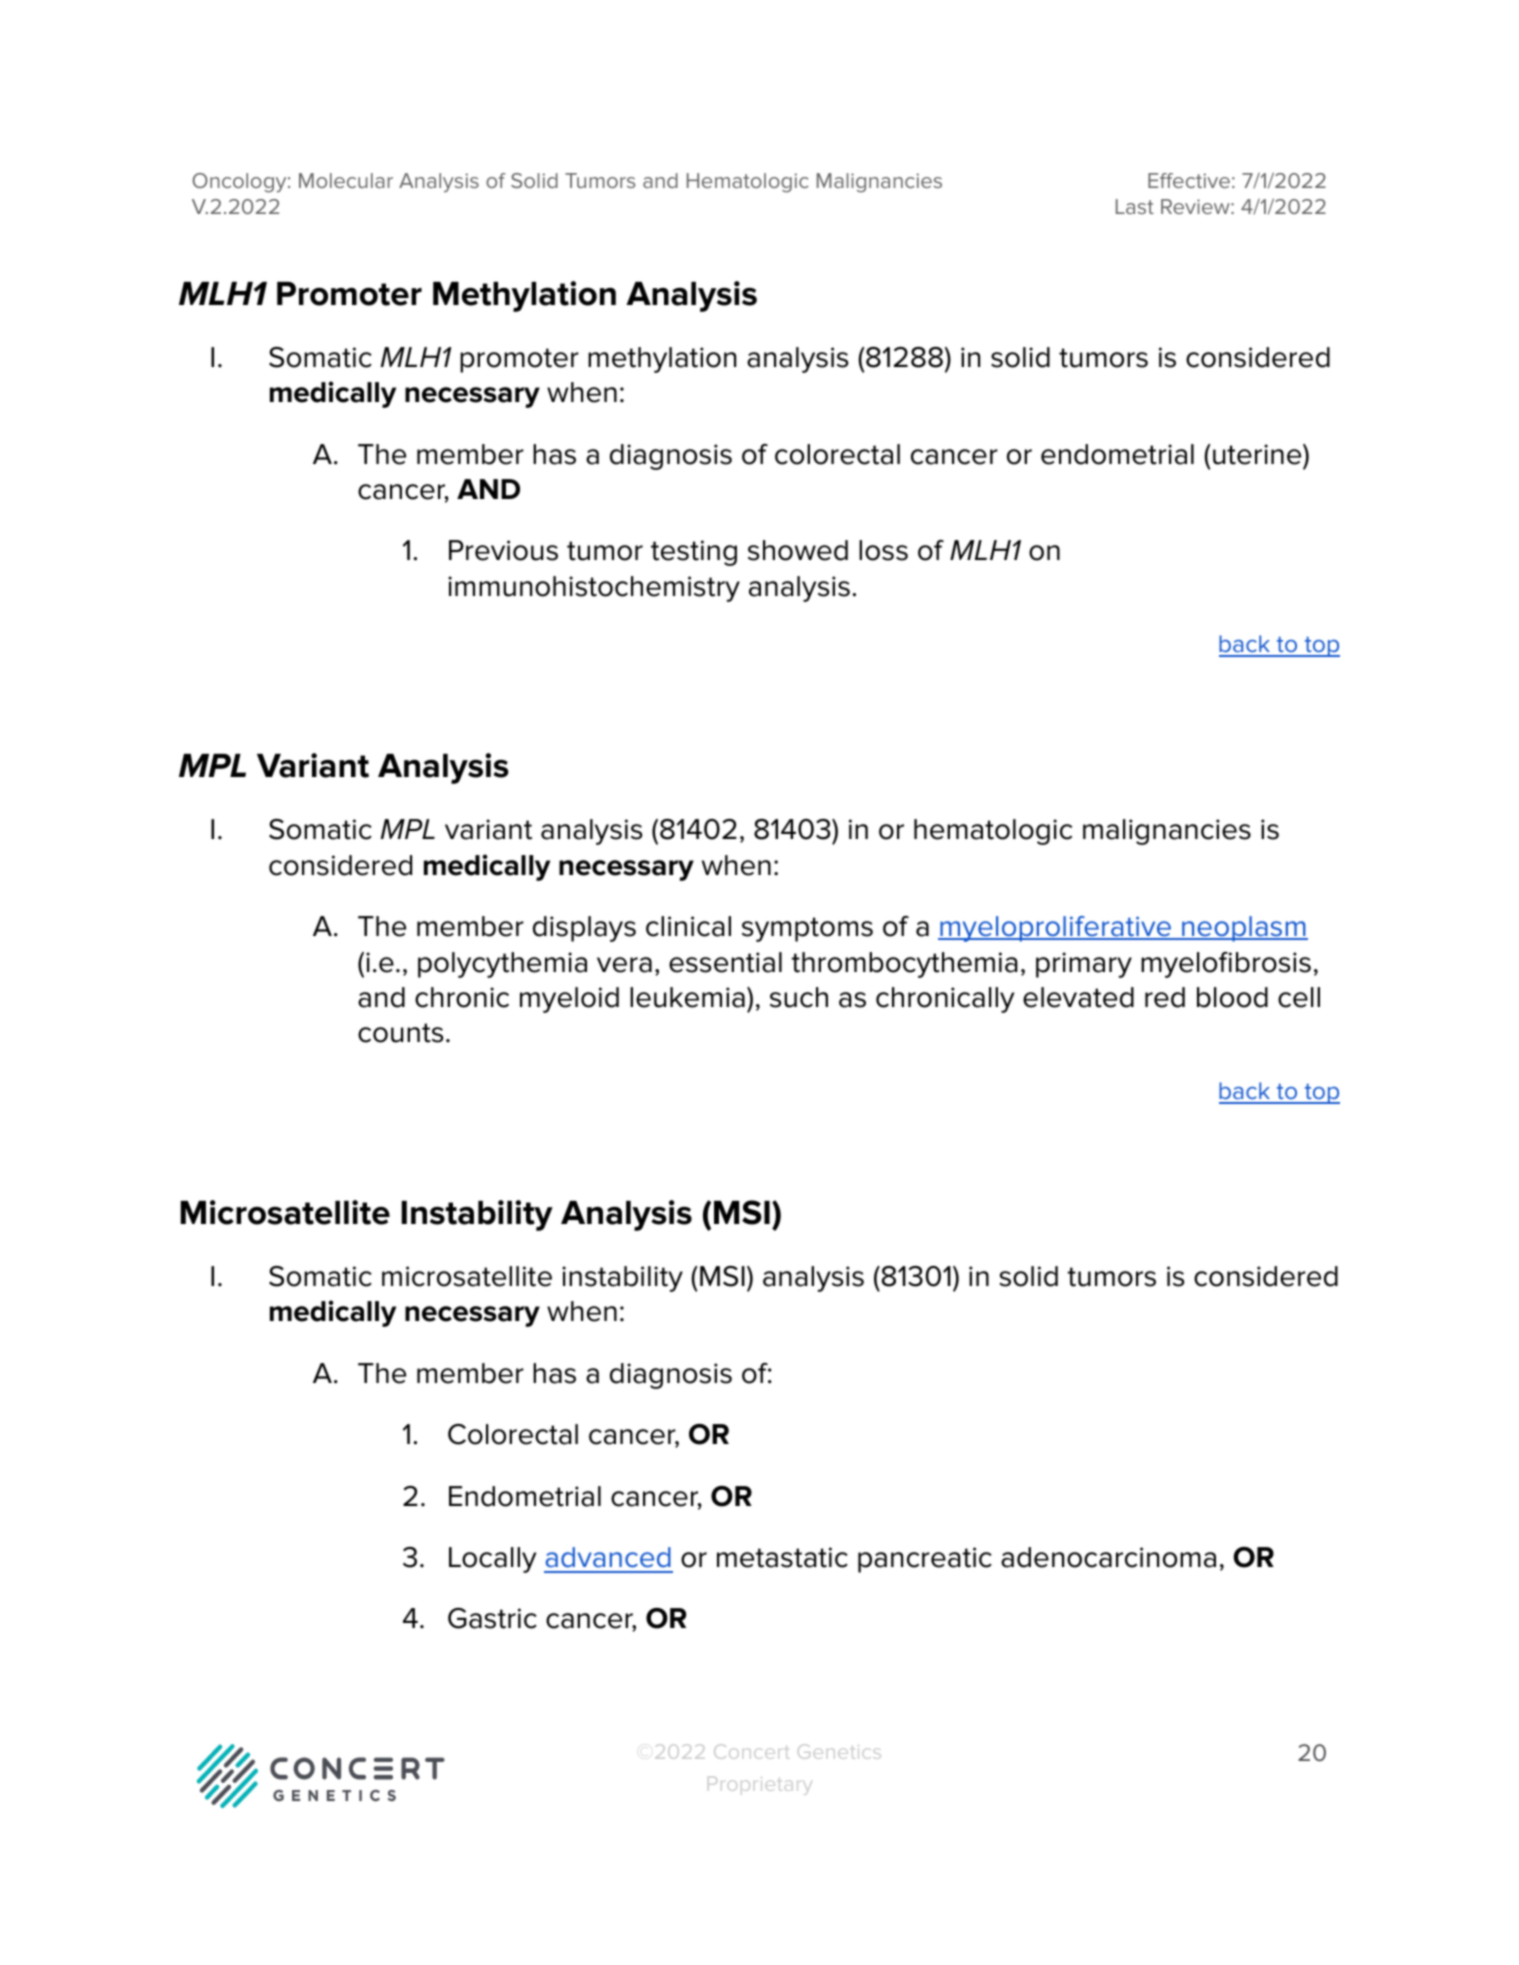 This page has height=1965, width=1519. I want to click on Effective, so click(1189, 180).
